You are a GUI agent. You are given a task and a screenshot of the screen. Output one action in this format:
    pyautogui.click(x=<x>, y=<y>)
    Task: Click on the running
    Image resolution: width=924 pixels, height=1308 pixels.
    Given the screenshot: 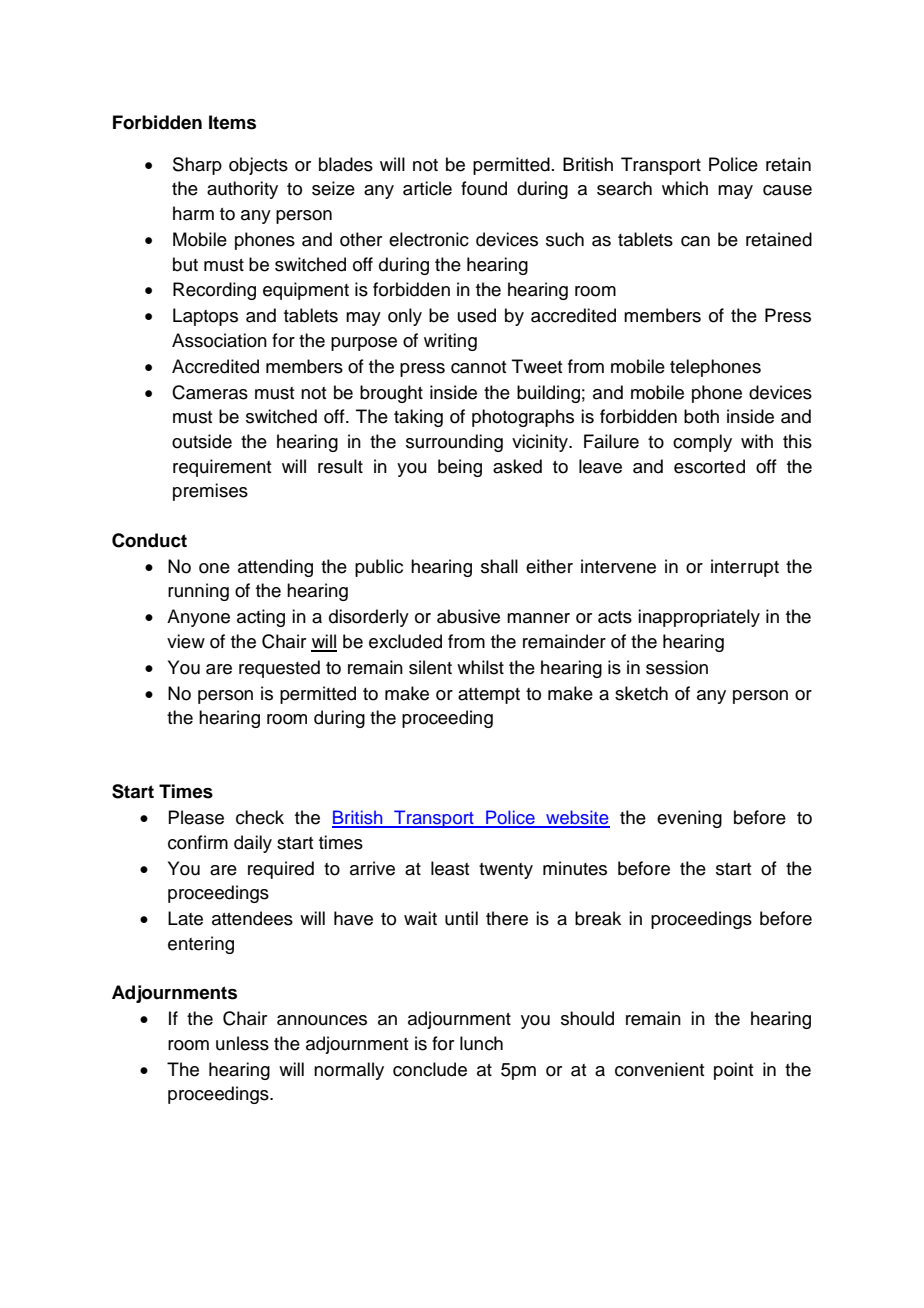 What is the action you would take?
    pyautogui.click(x=198, y=592)
